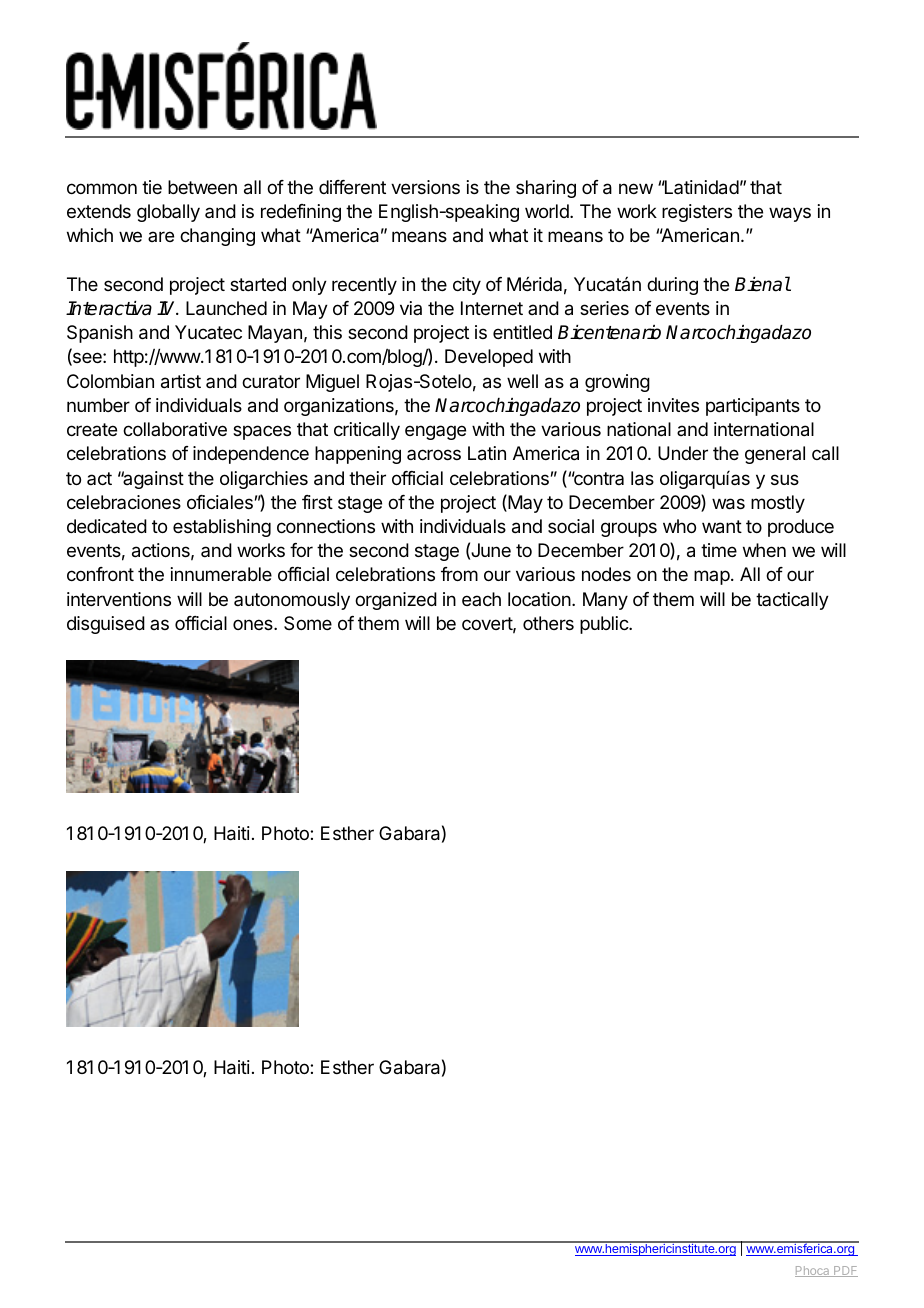 The image size is (924, 1308). What do you see at coordinates (548, 623) in the image?
I see `others` at bounding box center [548, 623].
